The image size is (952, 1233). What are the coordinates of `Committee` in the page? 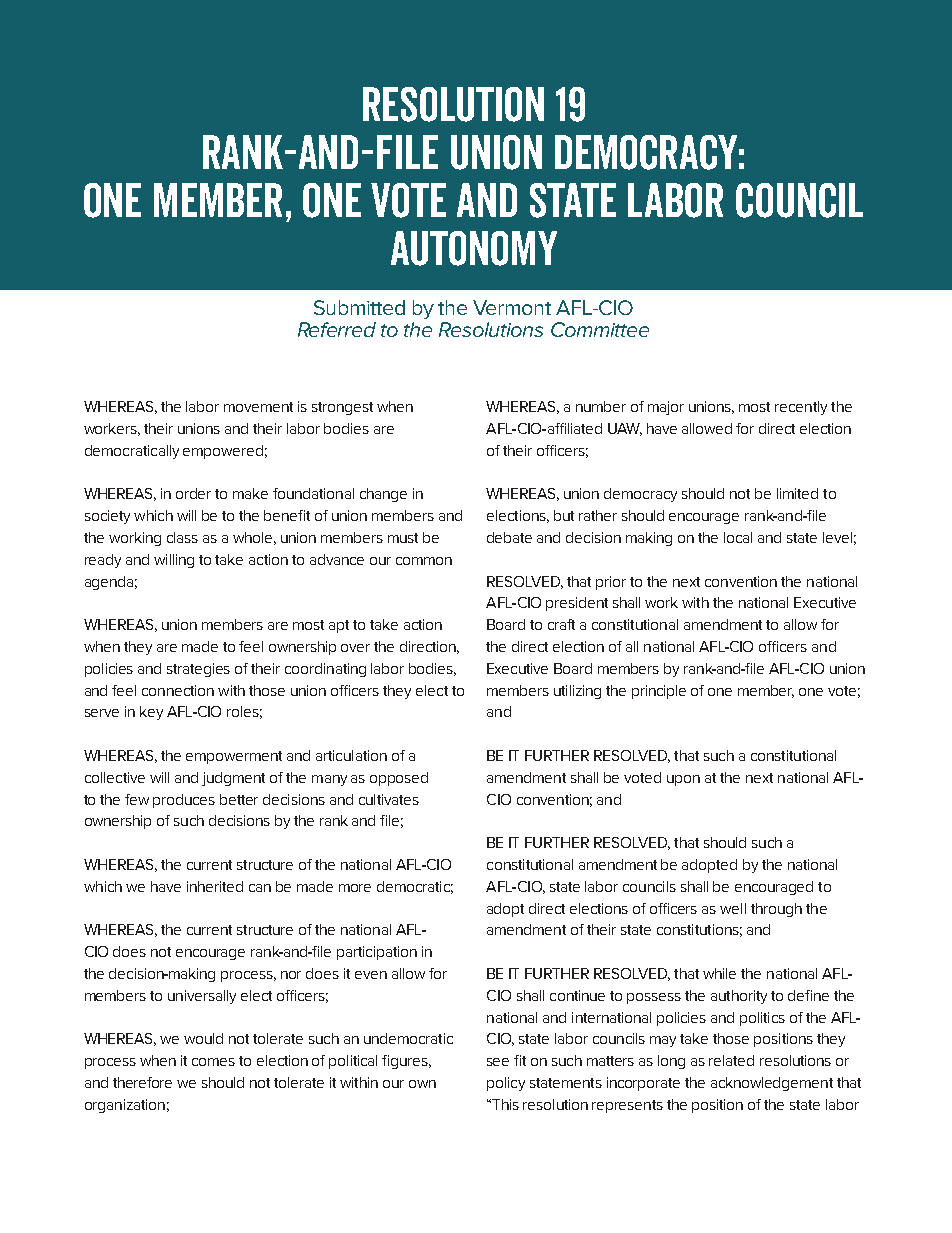 It's located at (600, 329).
